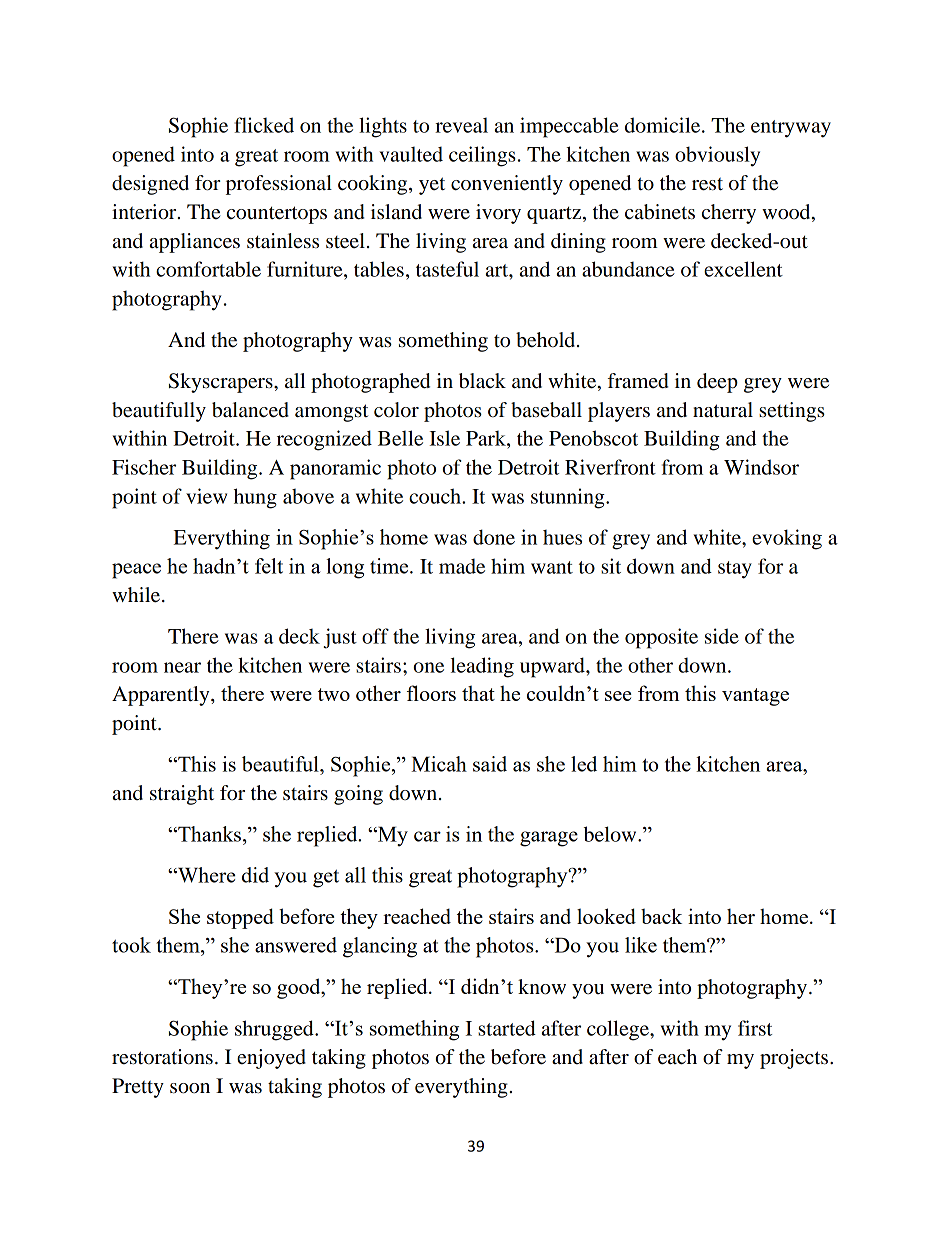 This image has width=952, height=1233. Describe the element at coordinates (210, 834) in the image. I see `Thanks` at that location.
